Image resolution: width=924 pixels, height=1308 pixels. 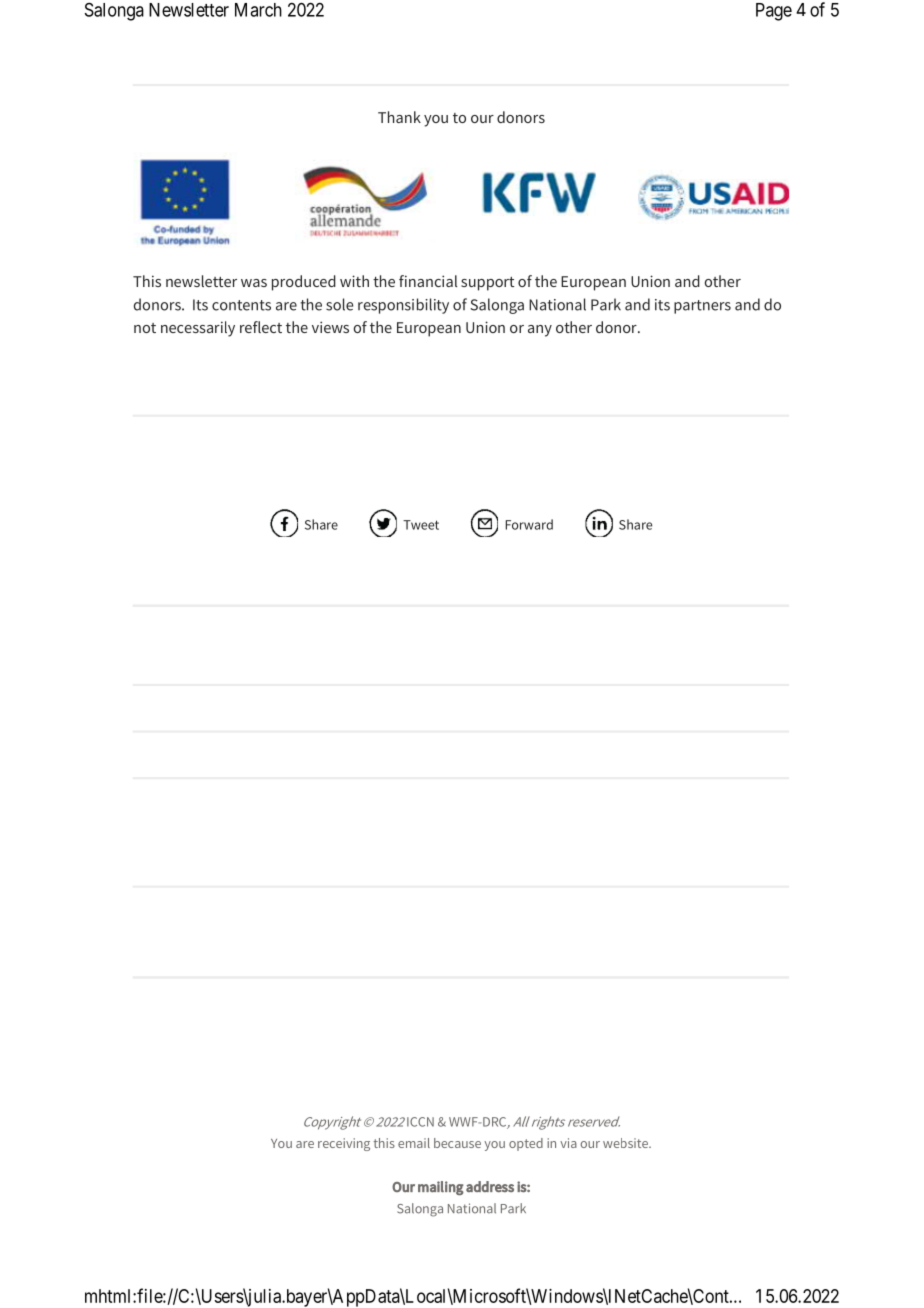 I want to click on Thank, so click(x=399, y=117).
